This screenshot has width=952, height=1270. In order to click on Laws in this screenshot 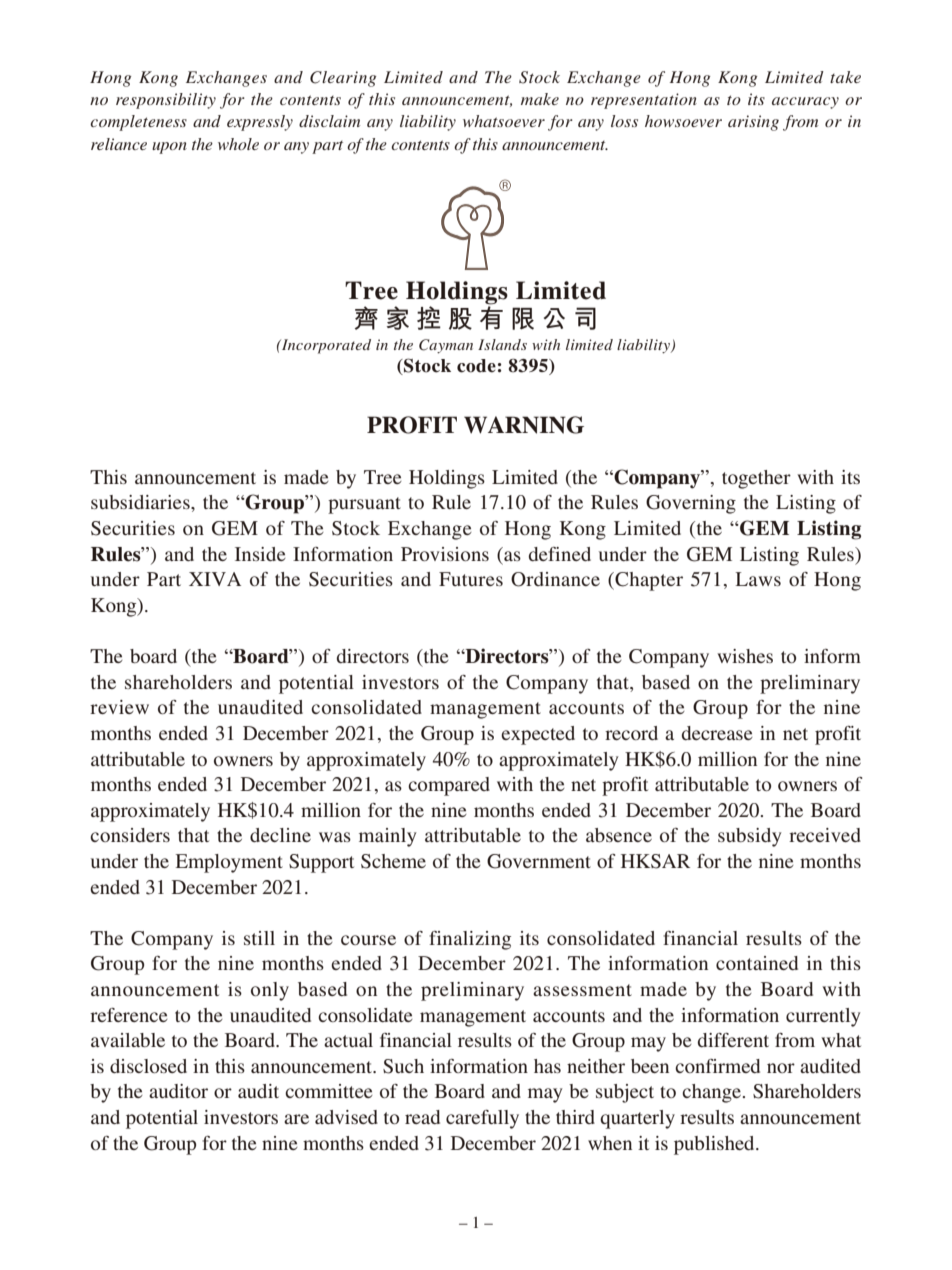, I will do `click(758, 579)`.
